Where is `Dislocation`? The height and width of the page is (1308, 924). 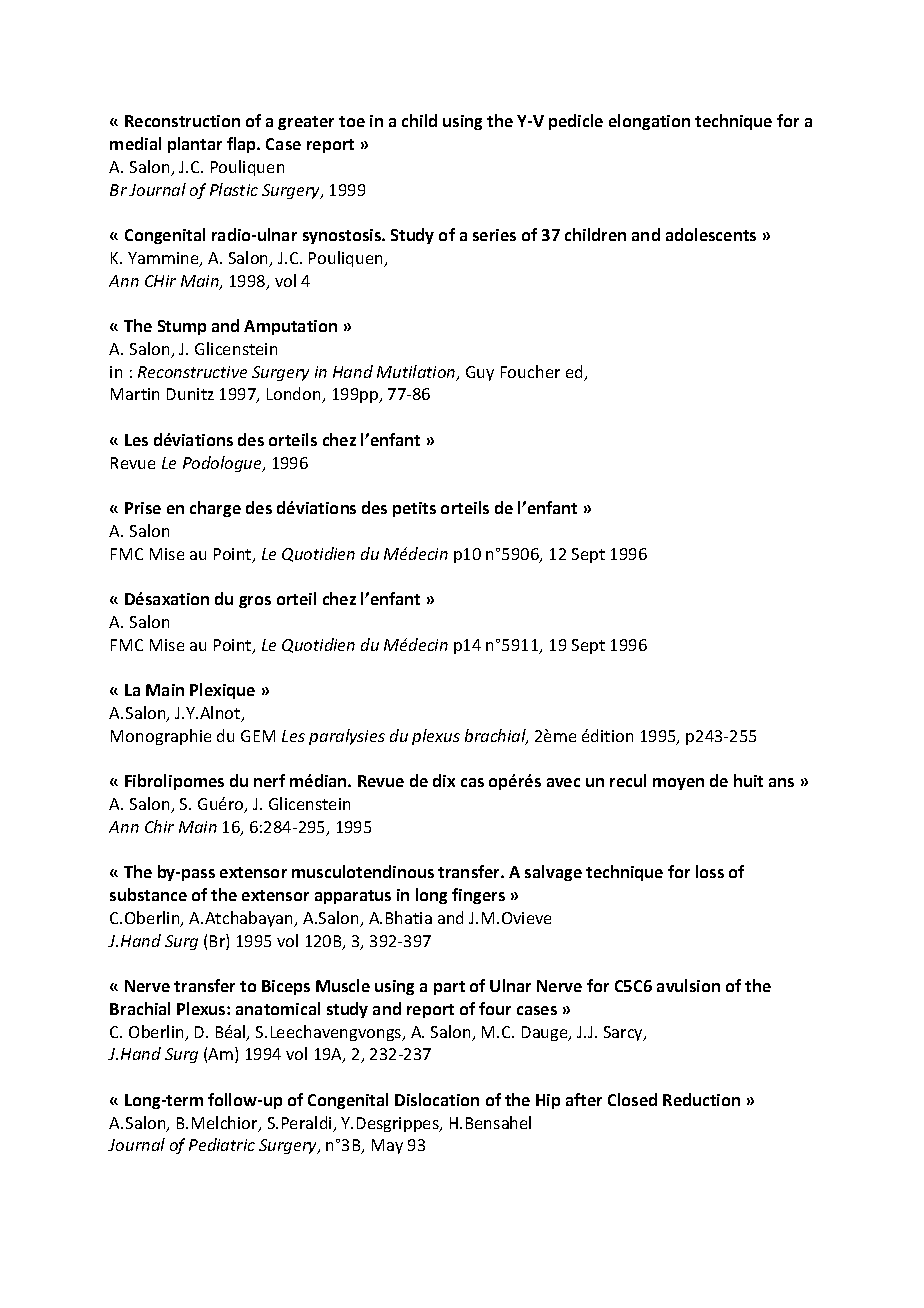 Dislocation is located at coordinates (437, 1099).
